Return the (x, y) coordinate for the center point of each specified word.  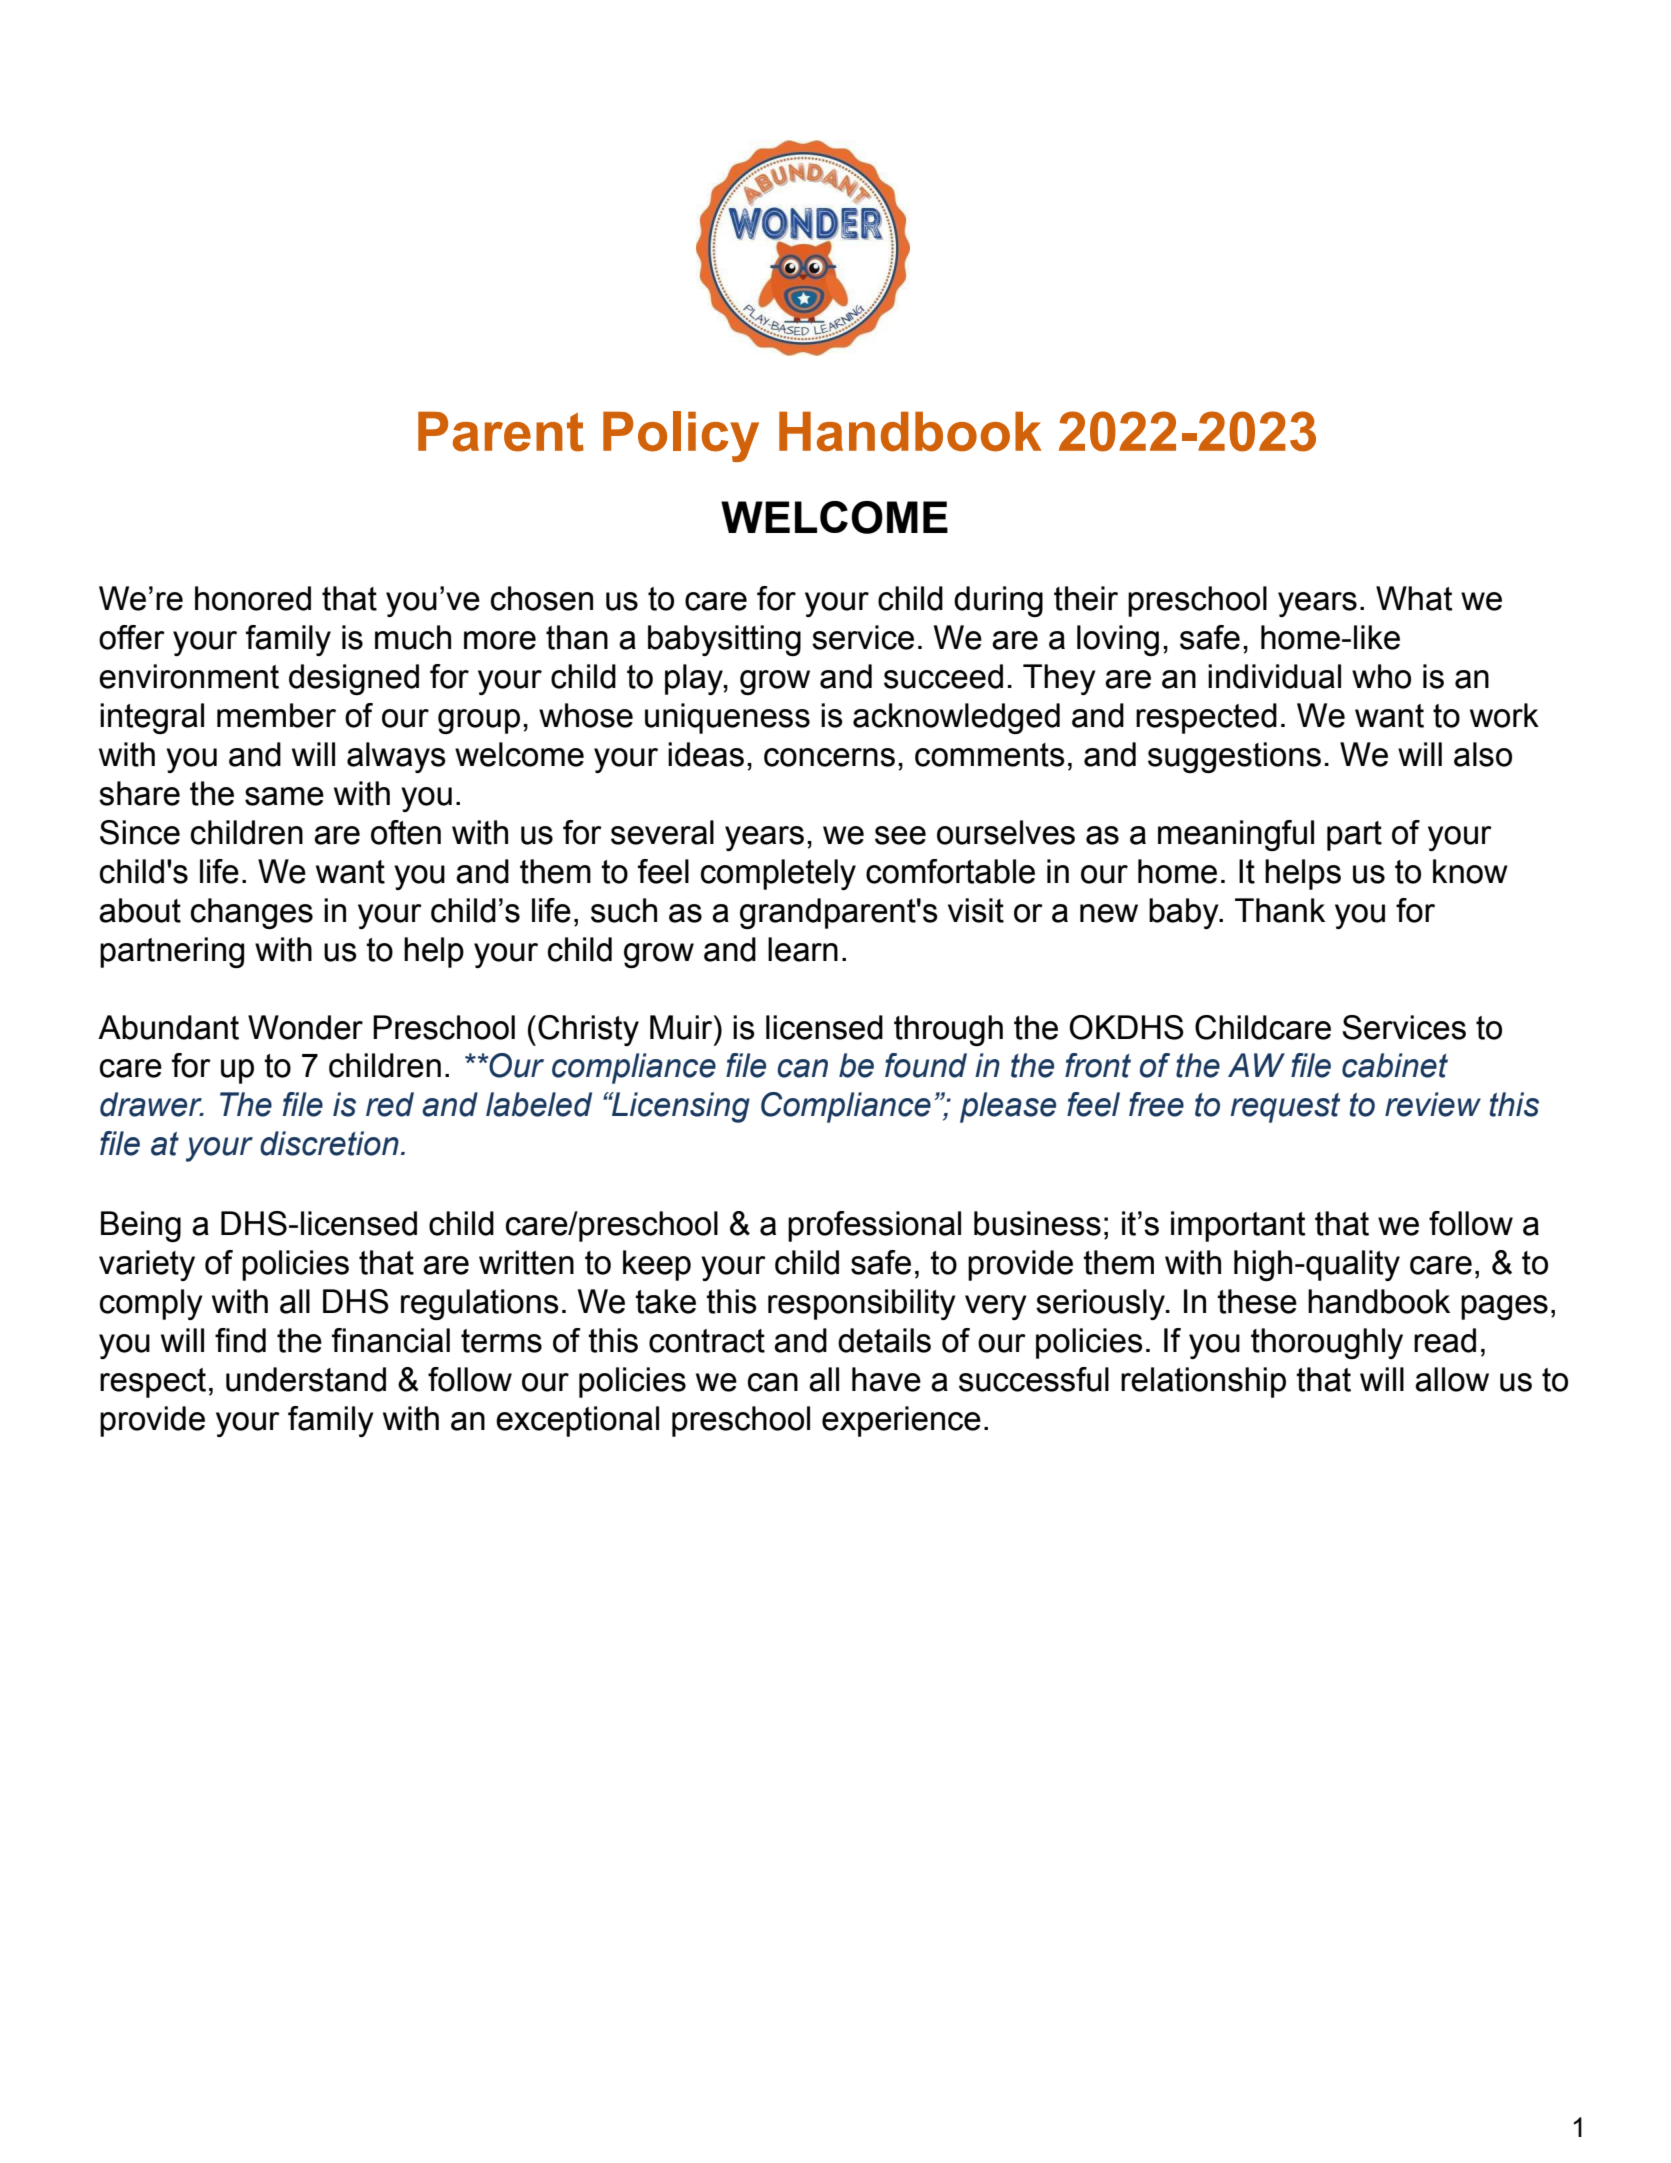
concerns (829, 757)
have (886, 1379)
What (1414, 598)
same (284, 796)
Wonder (305, 1027)
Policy (681, 436)
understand (306, 1379)
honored (253, 598)
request (1285, 1108)
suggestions (1234, 757)
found (926, 1065)
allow (1452, 1379)
